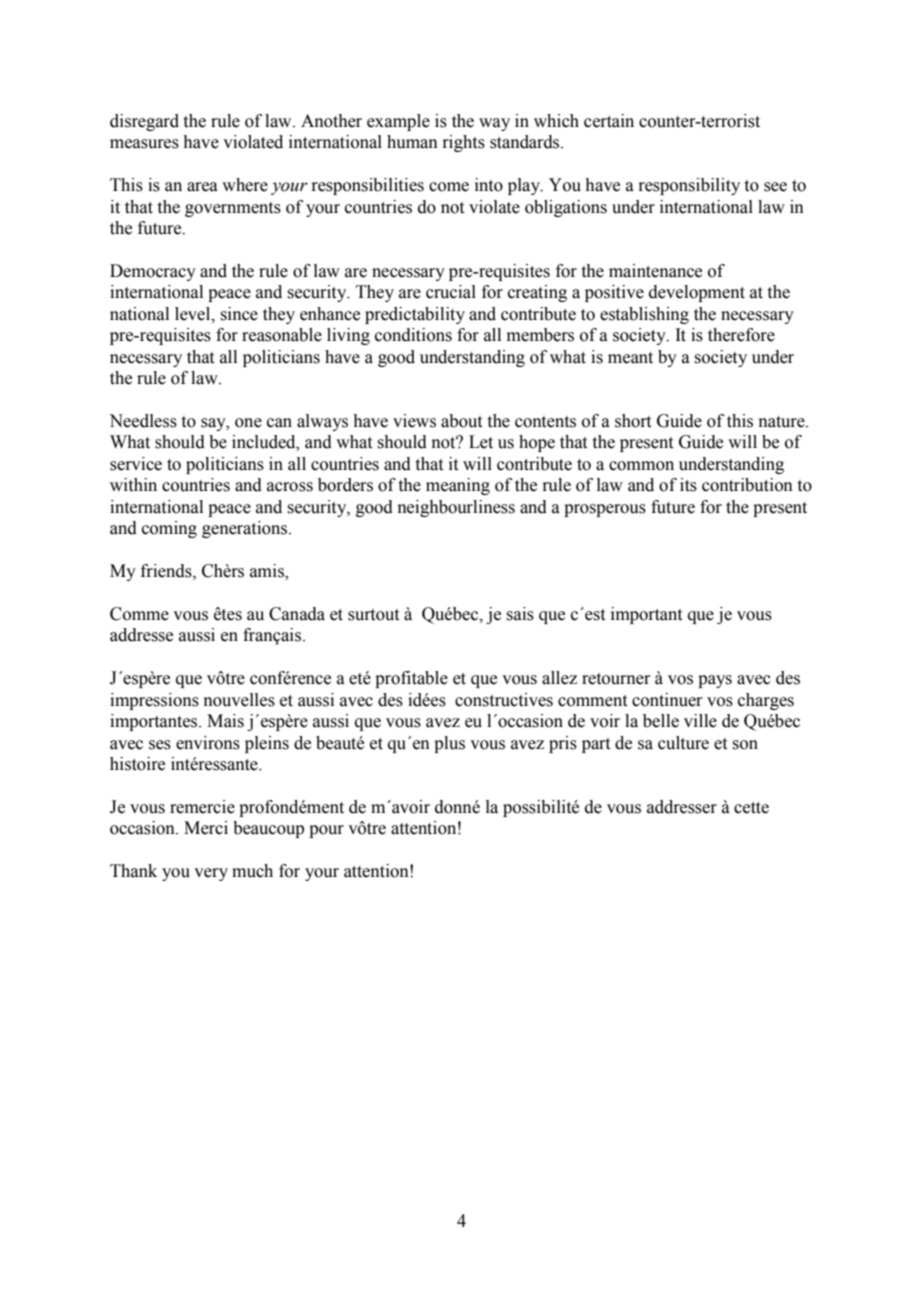  Describe the element at coordinates (689, 186) in the page. I see `responsibility` at that location.
